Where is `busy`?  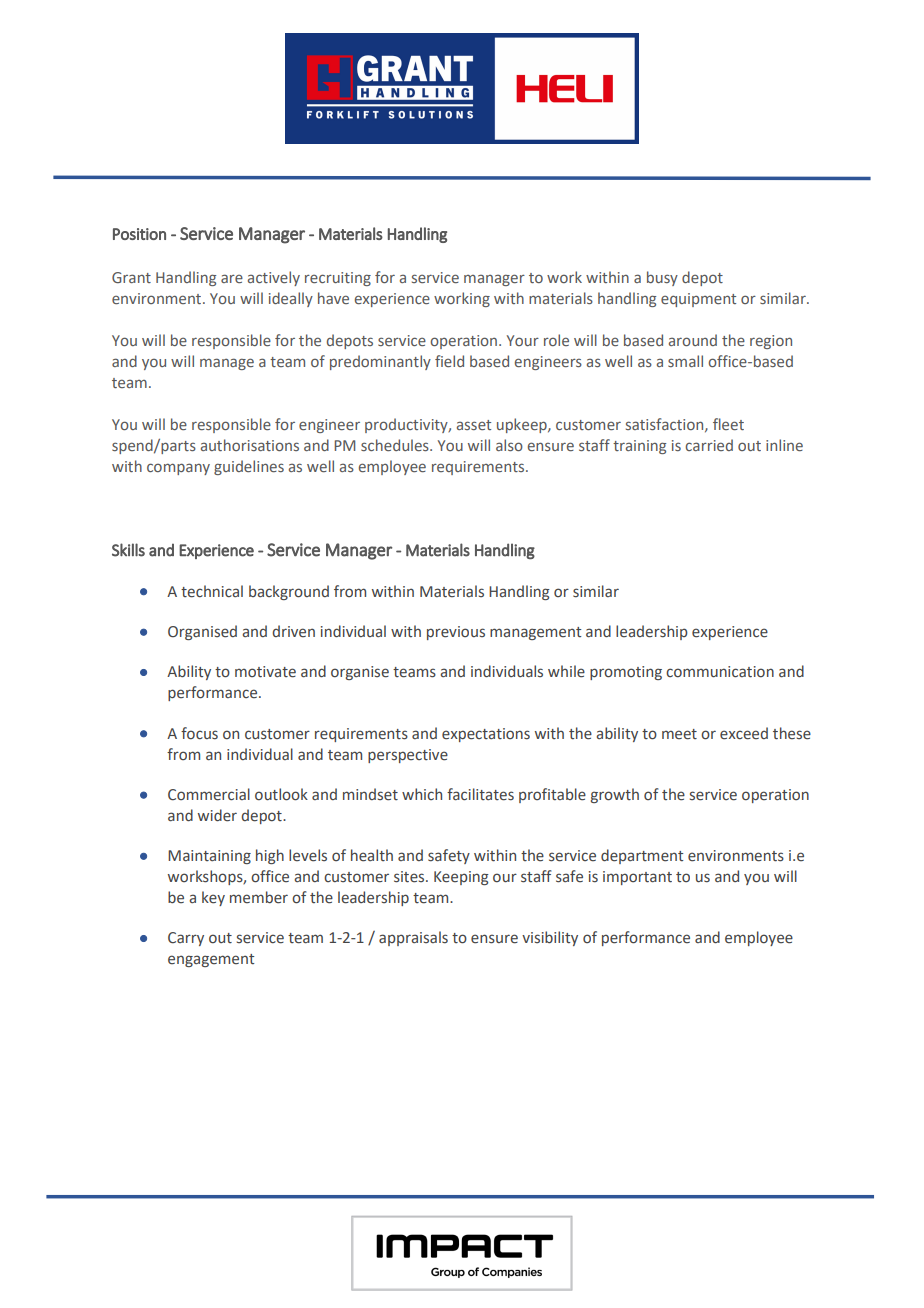
busy is located at coordinates (662, 278).
